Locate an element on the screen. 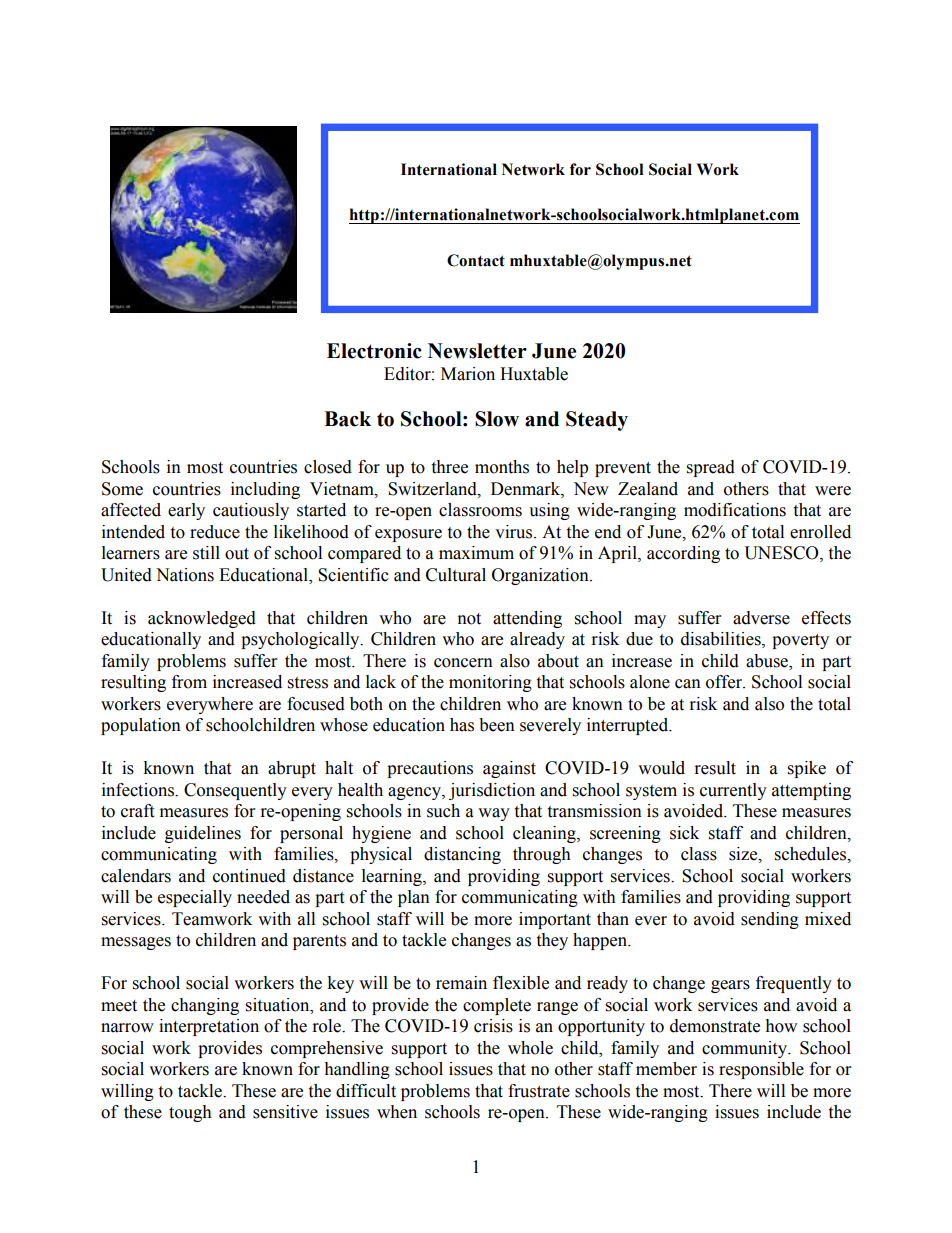 The height and width of the screenshot is (1233, 952). monitoring is located at coordinates (490, 683).
